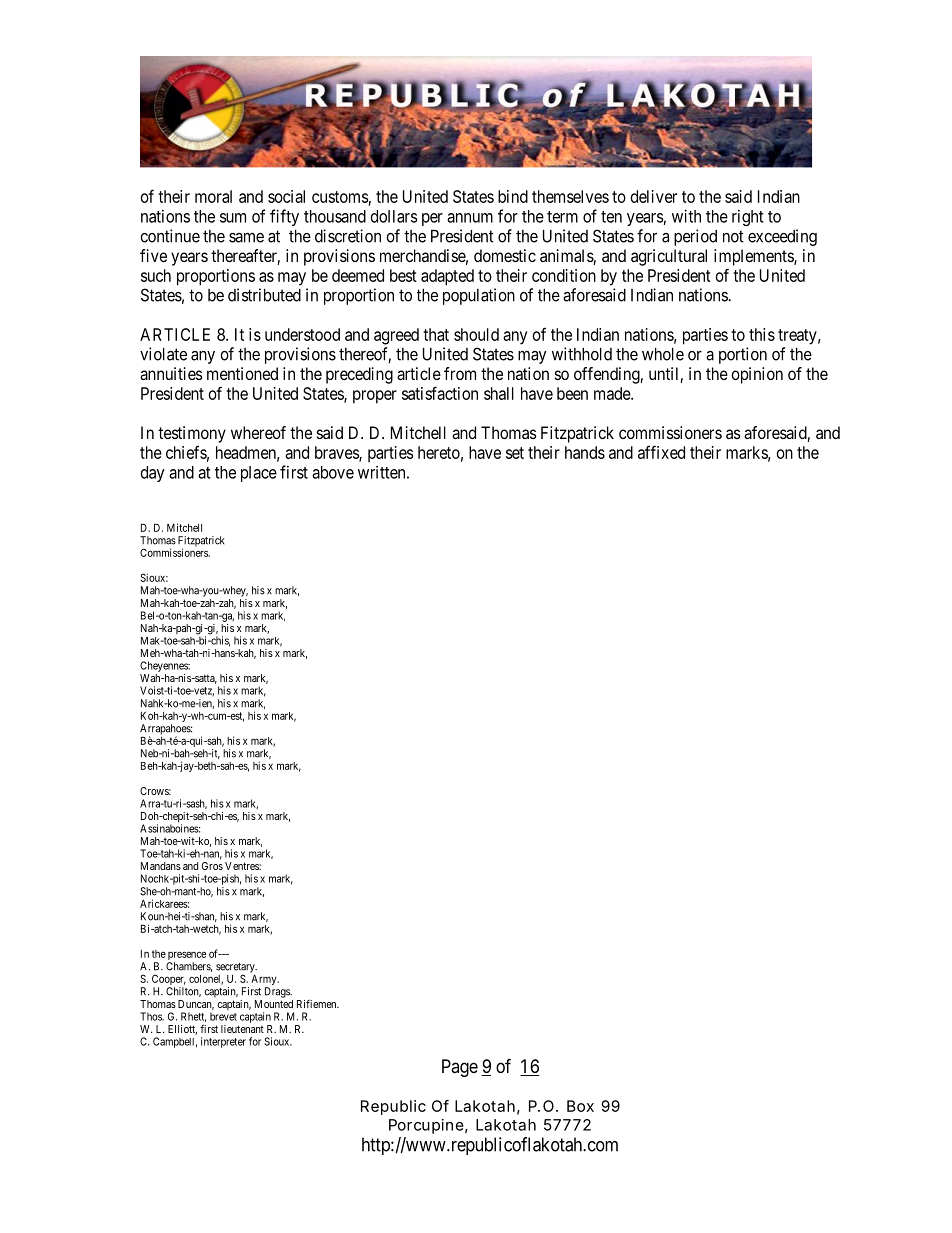 This screenshot has height=1233, width=952. I want to click on place, so click(259, 474).
